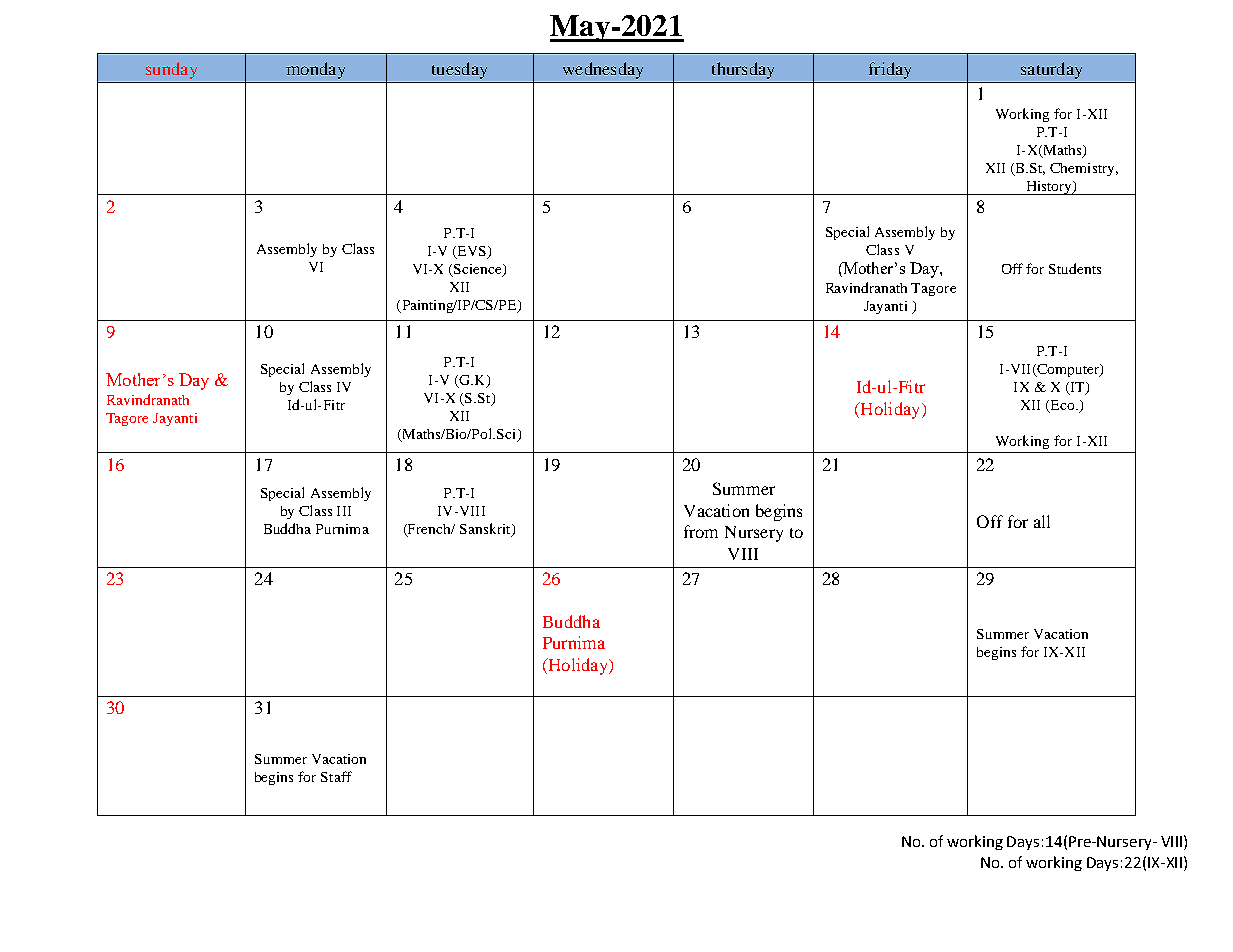 The image size is (1233, 952). What do you see at coordinates (603, 70) in the screenshot?
I see `wednesday` at bounding box center [603, 70].
